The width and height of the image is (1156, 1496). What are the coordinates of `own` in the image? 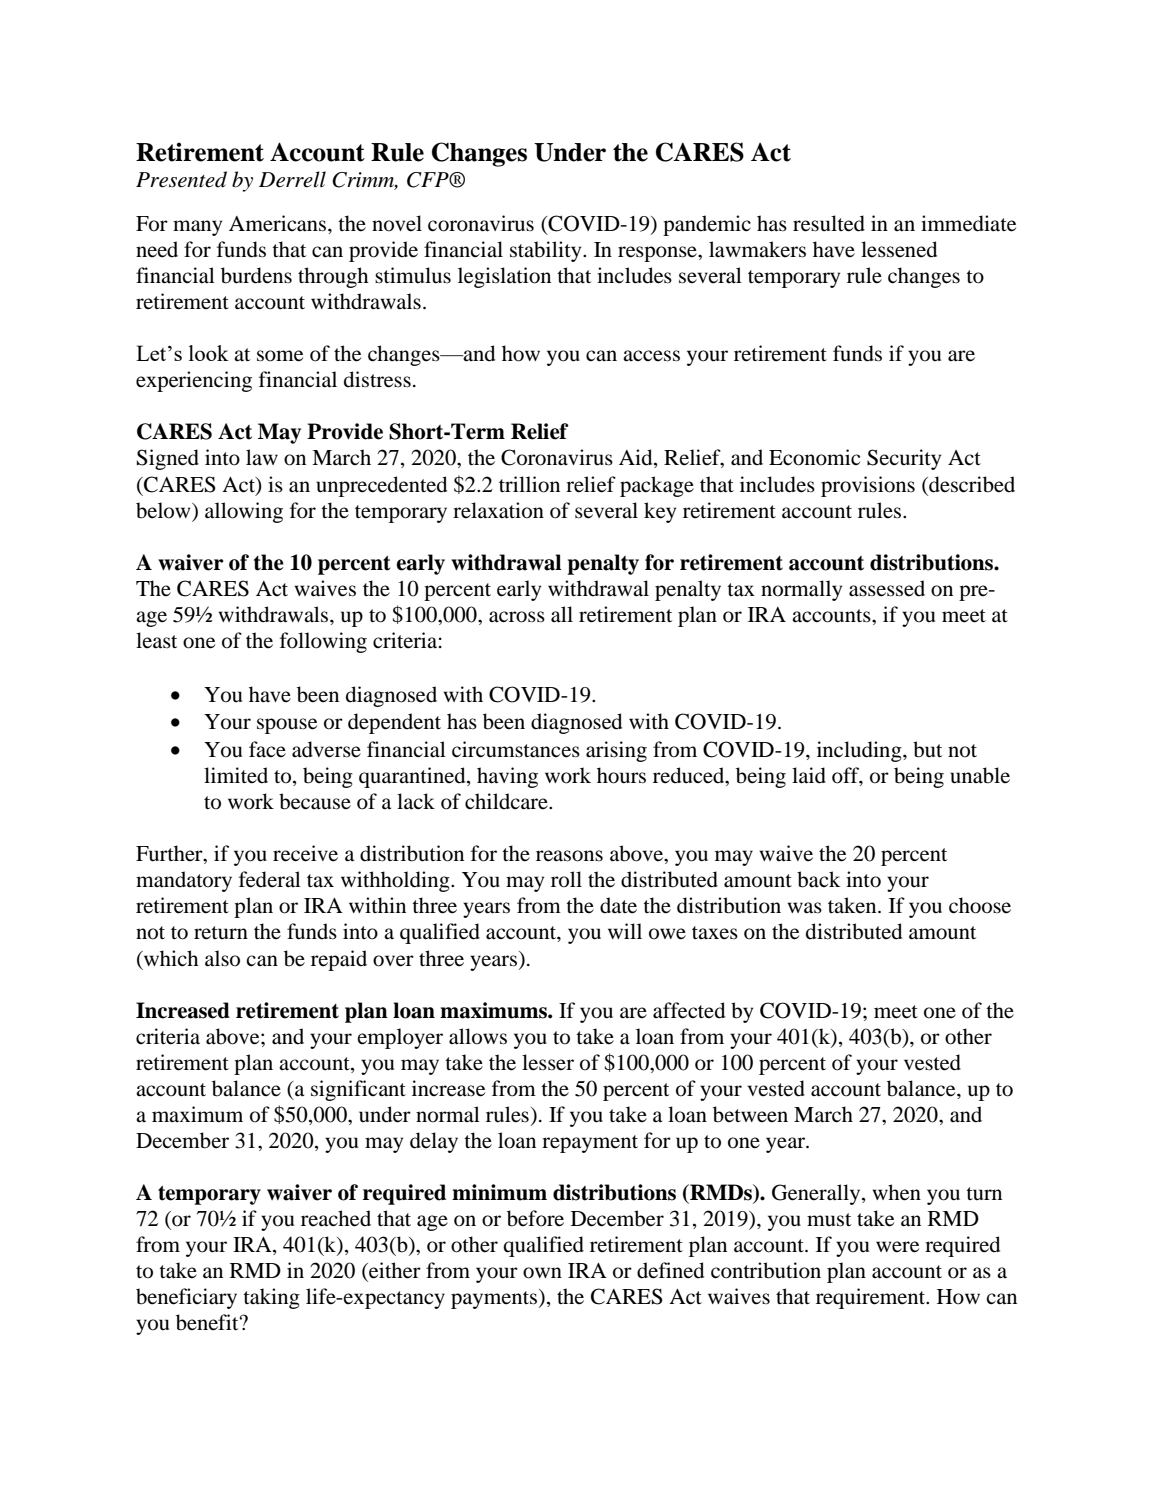 It's located at (542, 1273).
